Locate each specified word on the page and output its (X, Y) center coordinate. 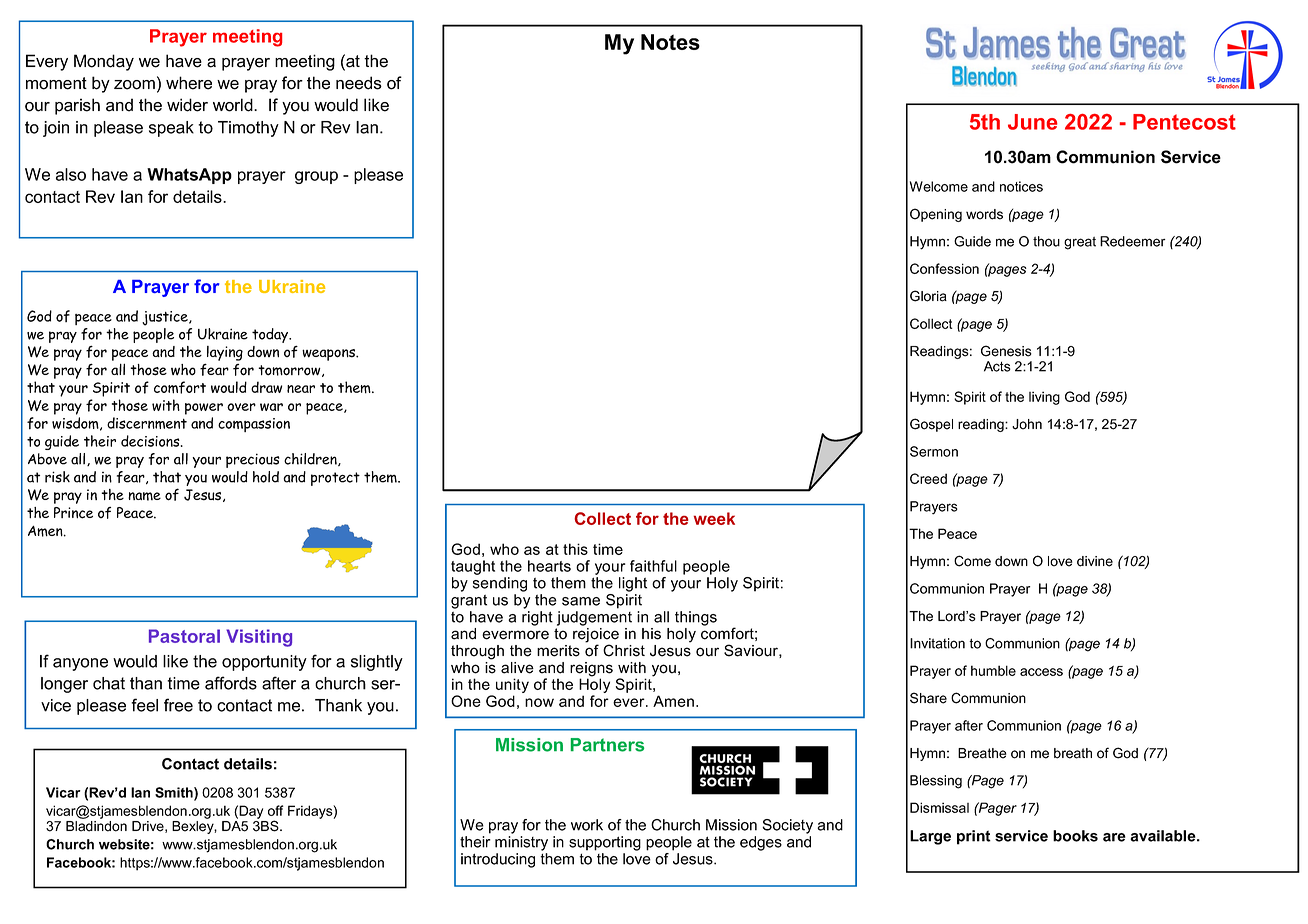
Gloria (928, 296)
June (1032, 122)
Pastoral (184, 636)
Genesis (1006, 351)
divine (1095, 561)
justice (166, 318)
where (189, 83)
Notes (670, 42)
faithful (653, 566)
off (276, 810)
